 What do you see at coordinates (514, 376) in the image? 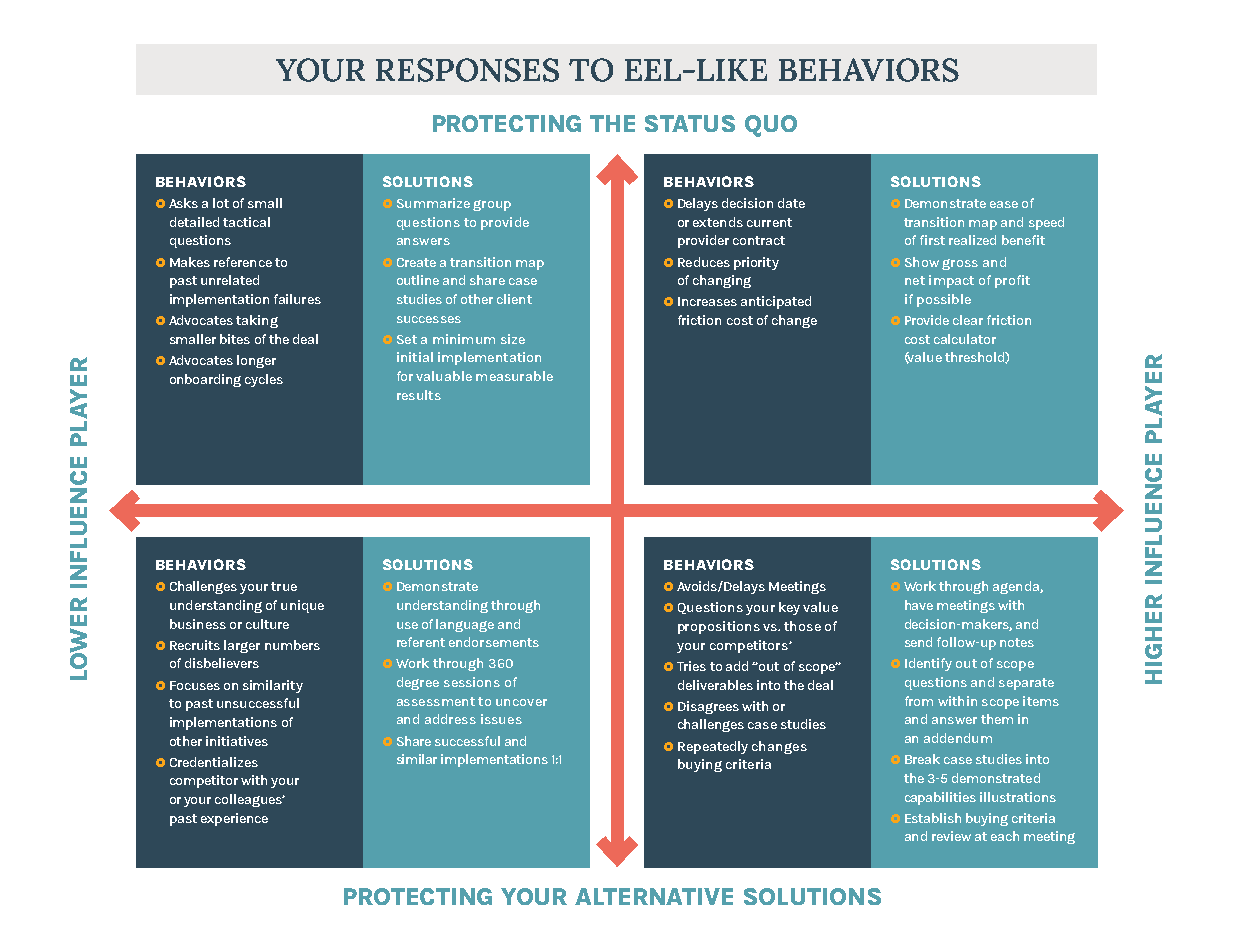
I see `measurable` at bounding box center [514, 376].
